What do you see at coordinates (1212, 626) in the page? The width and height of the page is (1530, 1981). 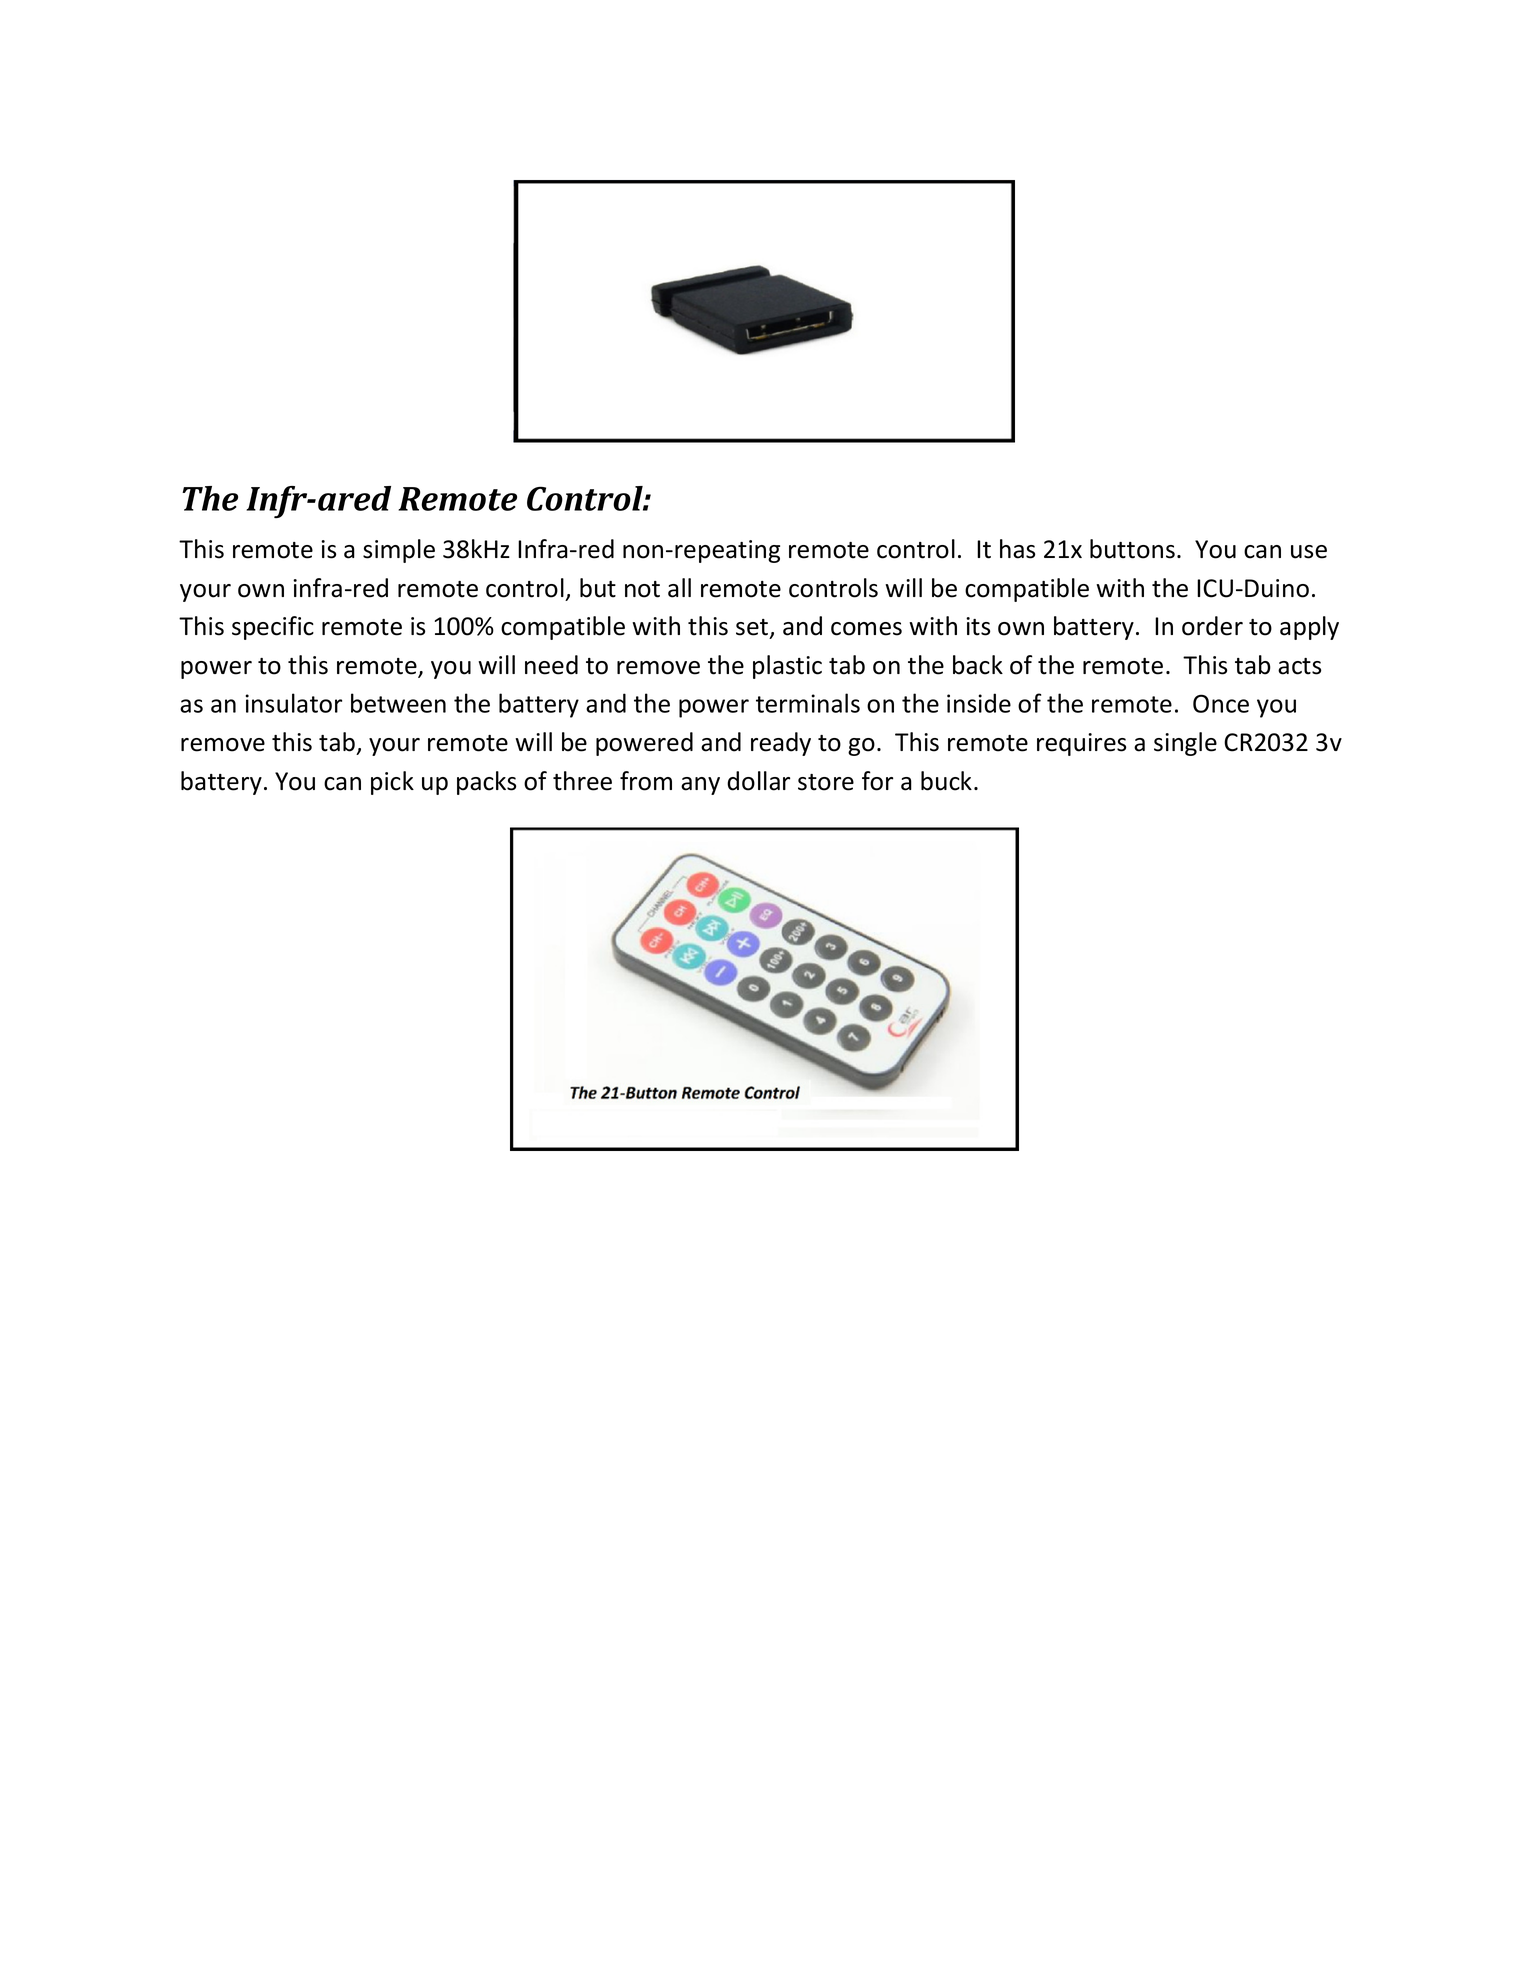 I see `order` at bounding box center [1212, 626].
